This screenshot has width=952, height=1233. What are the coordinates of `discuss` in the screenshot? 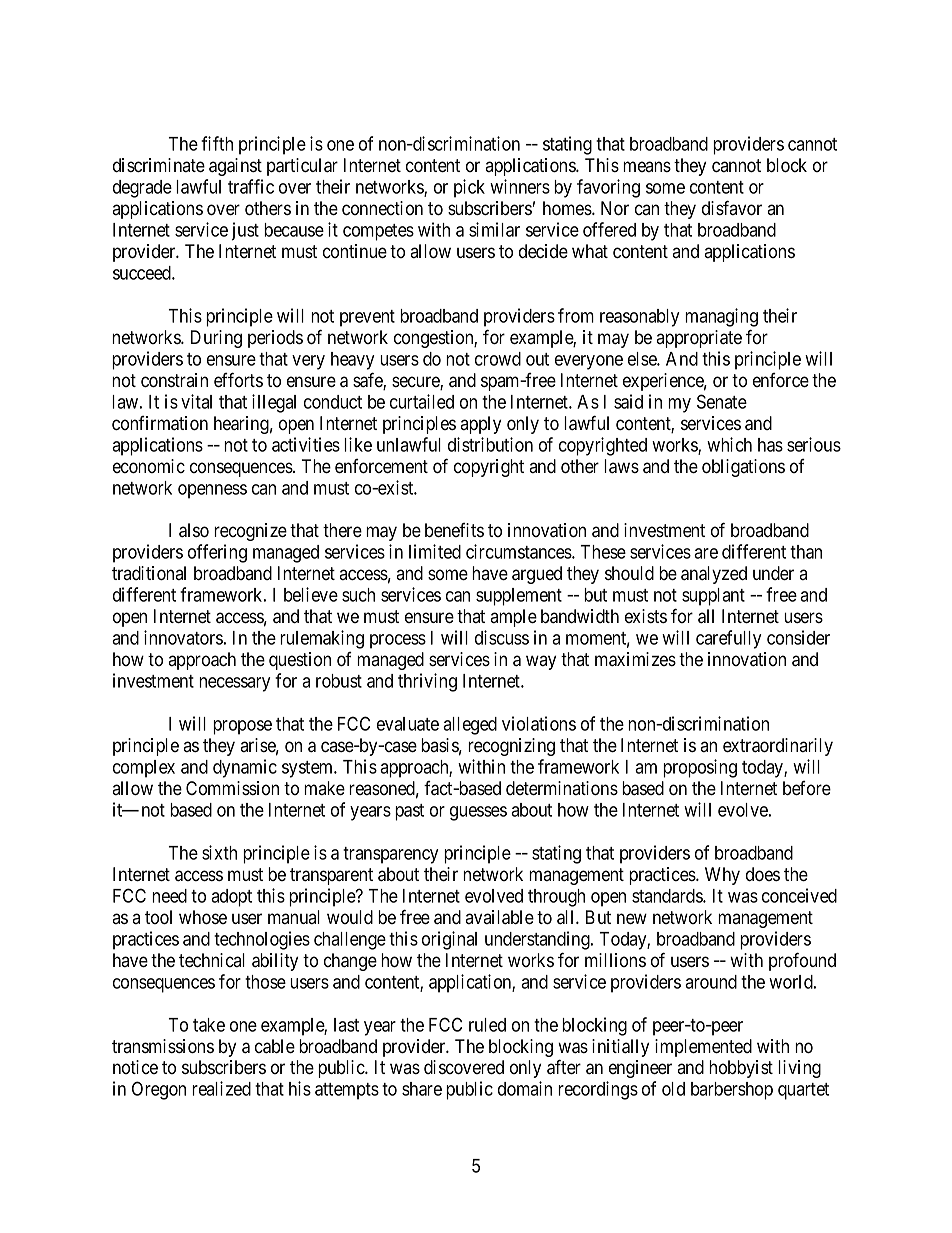 It's located at (502, 637).
